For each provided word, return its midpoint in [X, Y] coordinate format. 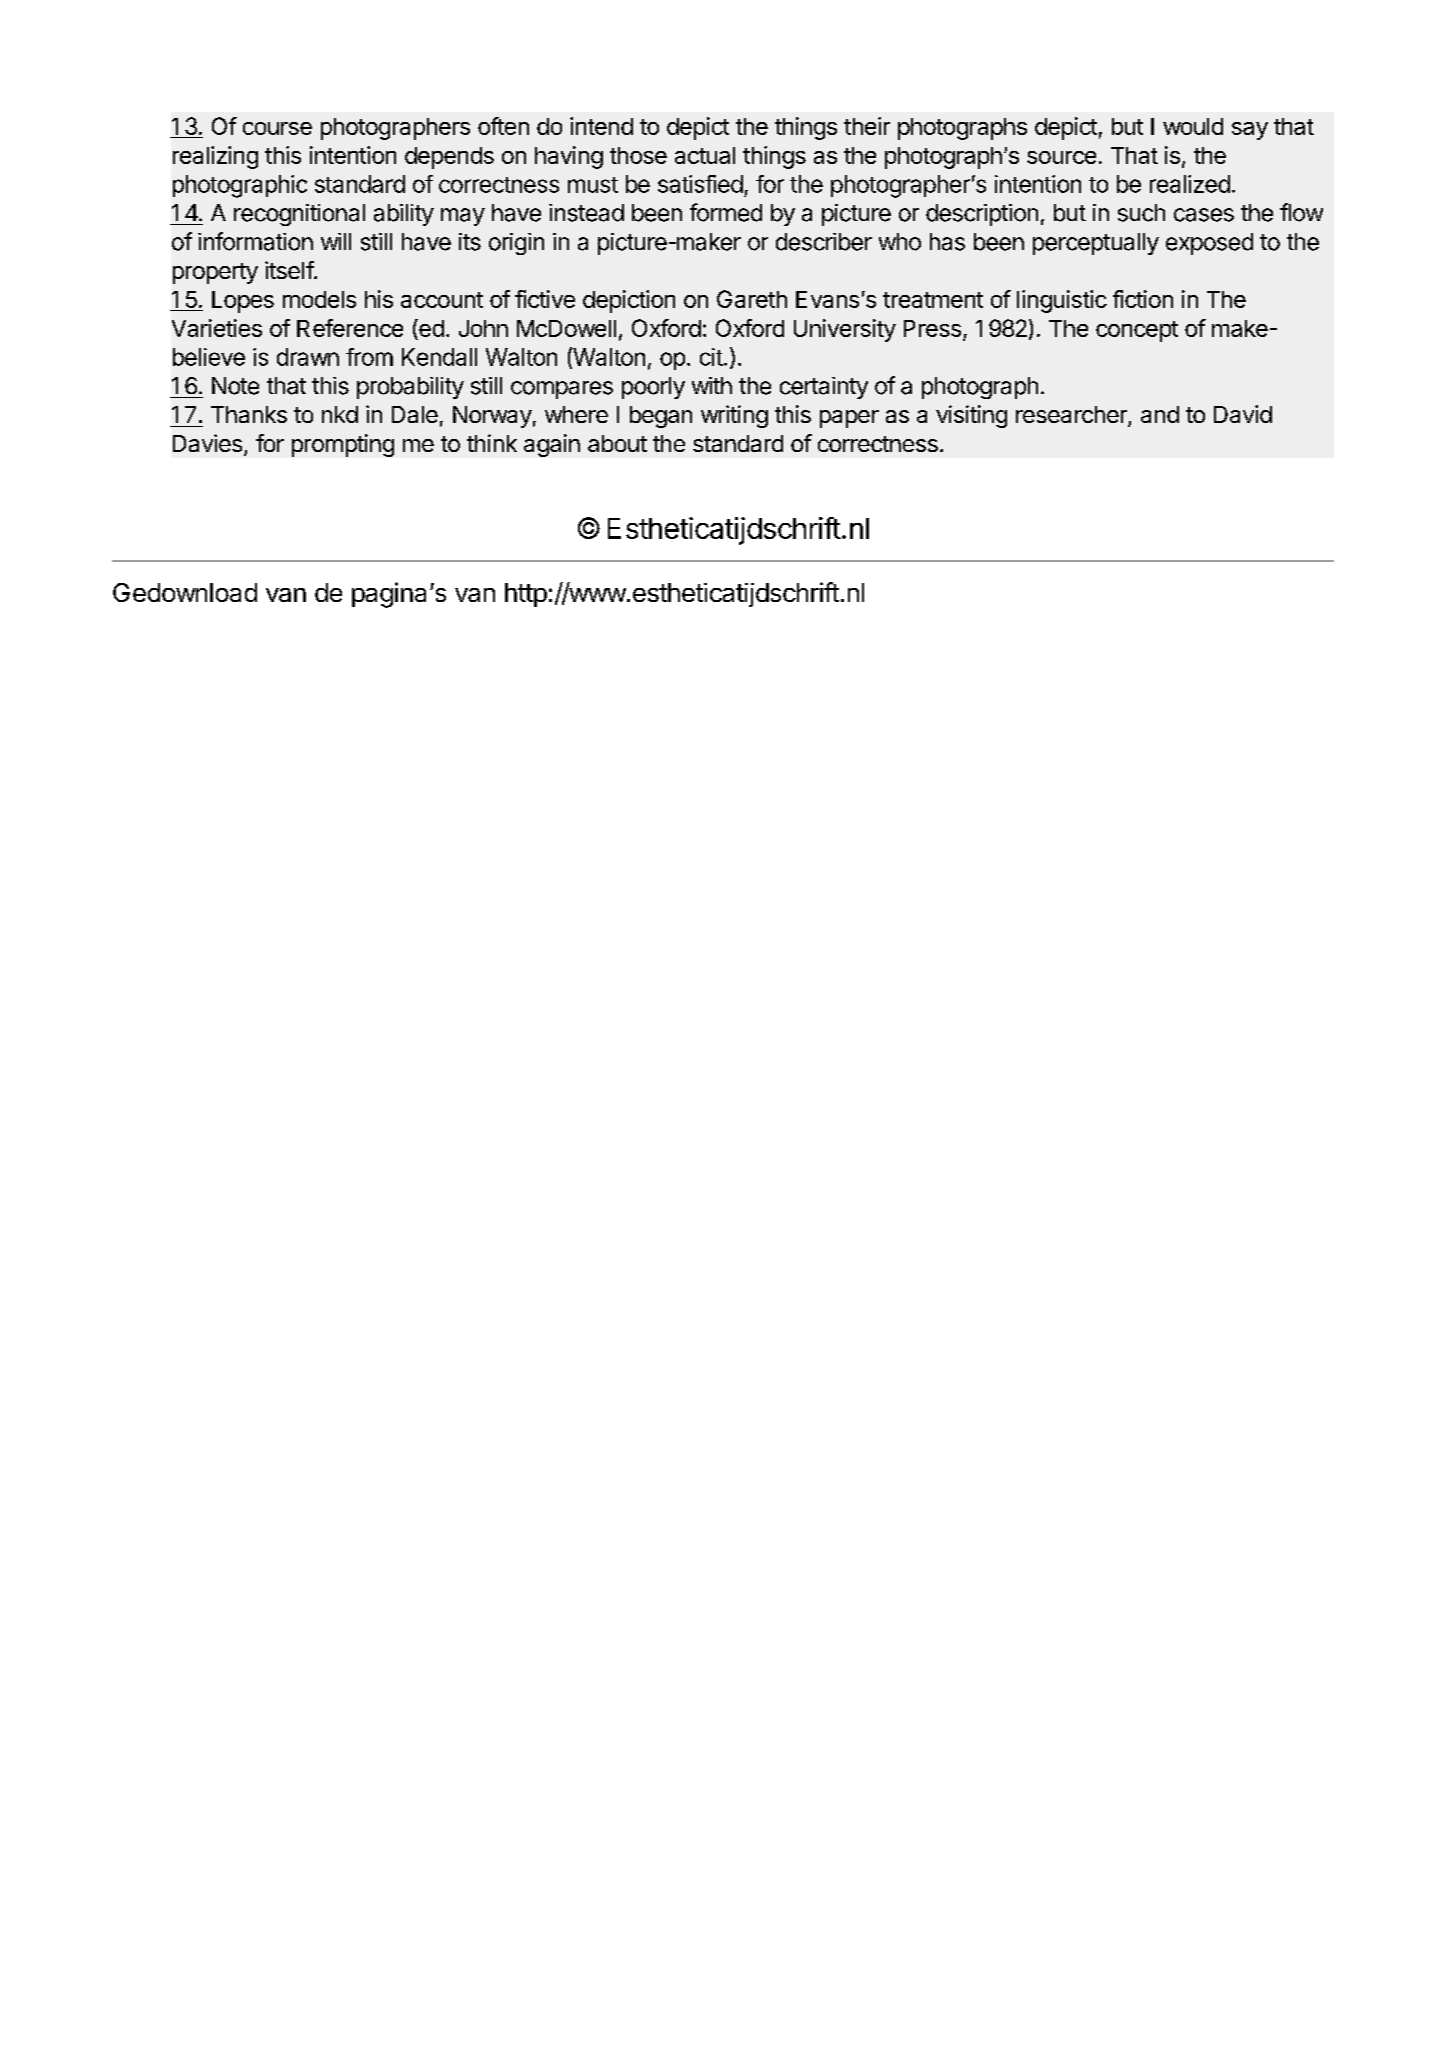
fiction [1143, 299]
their [867, 126]
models [319, 299]
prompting [343, 445]
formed [726, 212]
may [463, 217]
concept [1137, 331]
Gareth [752, 299]
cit [711, 357]
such [1141, 213]
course [277, 128]
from [369, 357]
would [1193, 126]
